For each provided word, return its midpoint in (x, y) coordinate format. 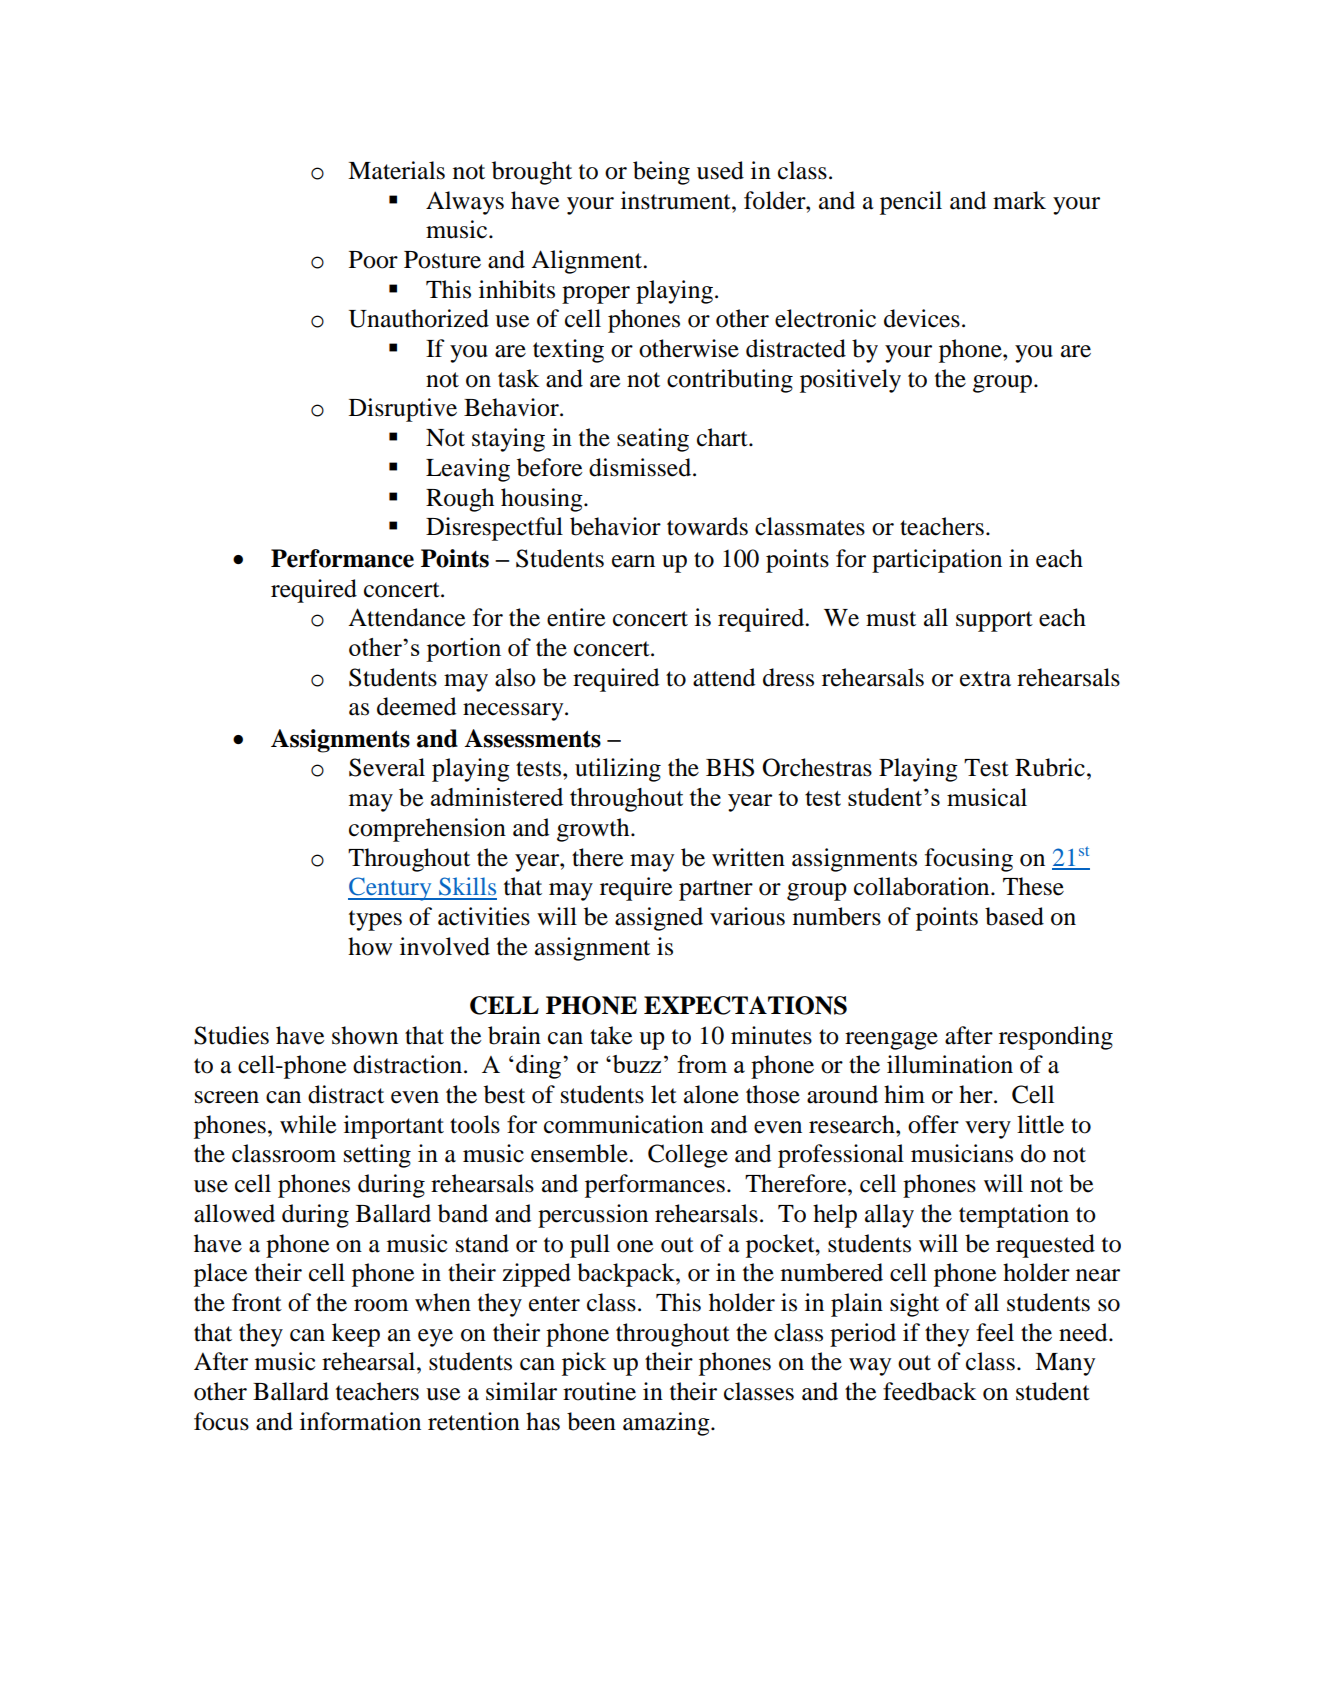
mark (1019, 200)
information (360, 1421)
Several (387, 767)
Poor (373, 260)
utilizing (618, 770)
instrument (677, 200)
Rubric (1050, 767)
